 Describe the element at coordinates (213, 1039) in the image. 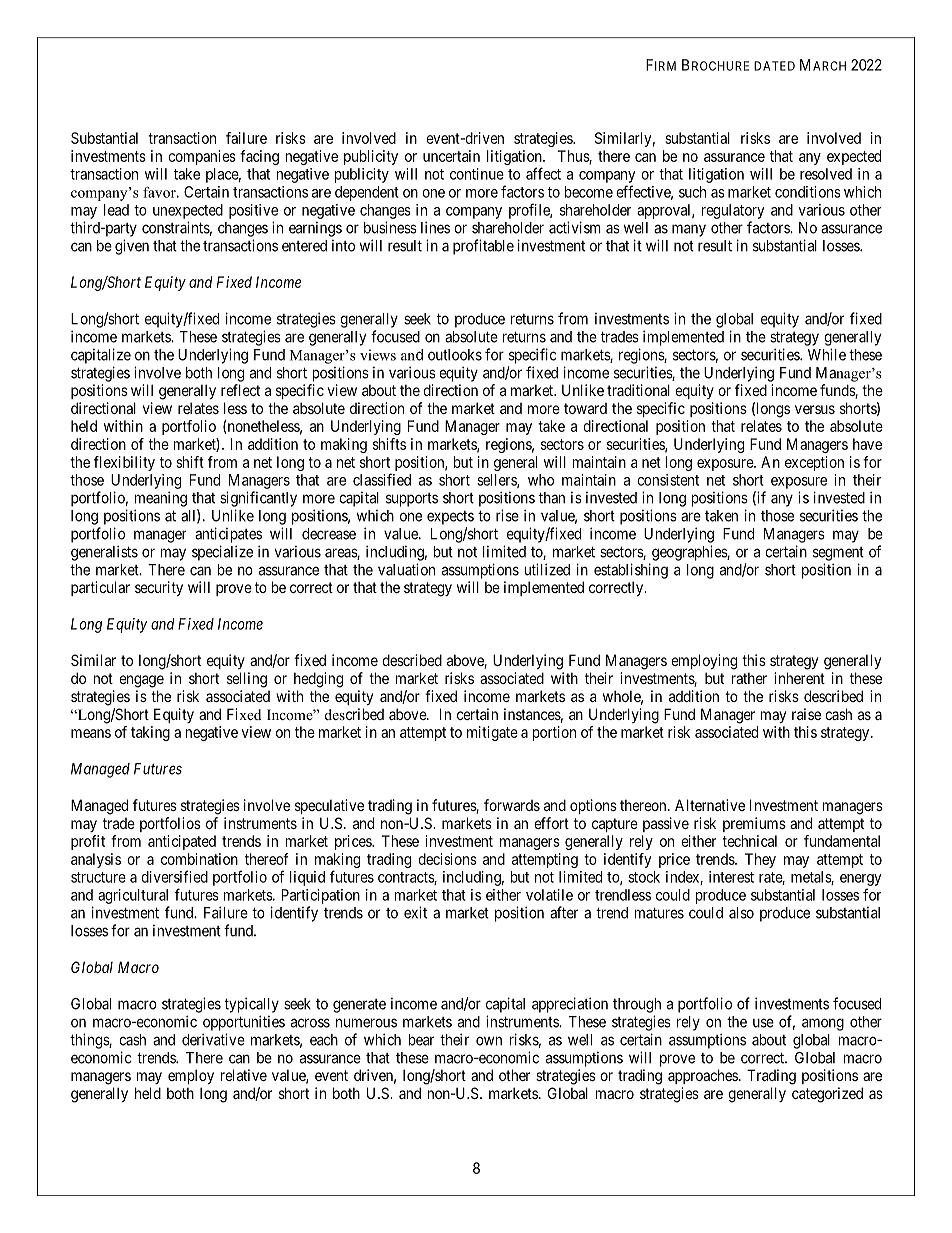

I see `derivative` at that location.
